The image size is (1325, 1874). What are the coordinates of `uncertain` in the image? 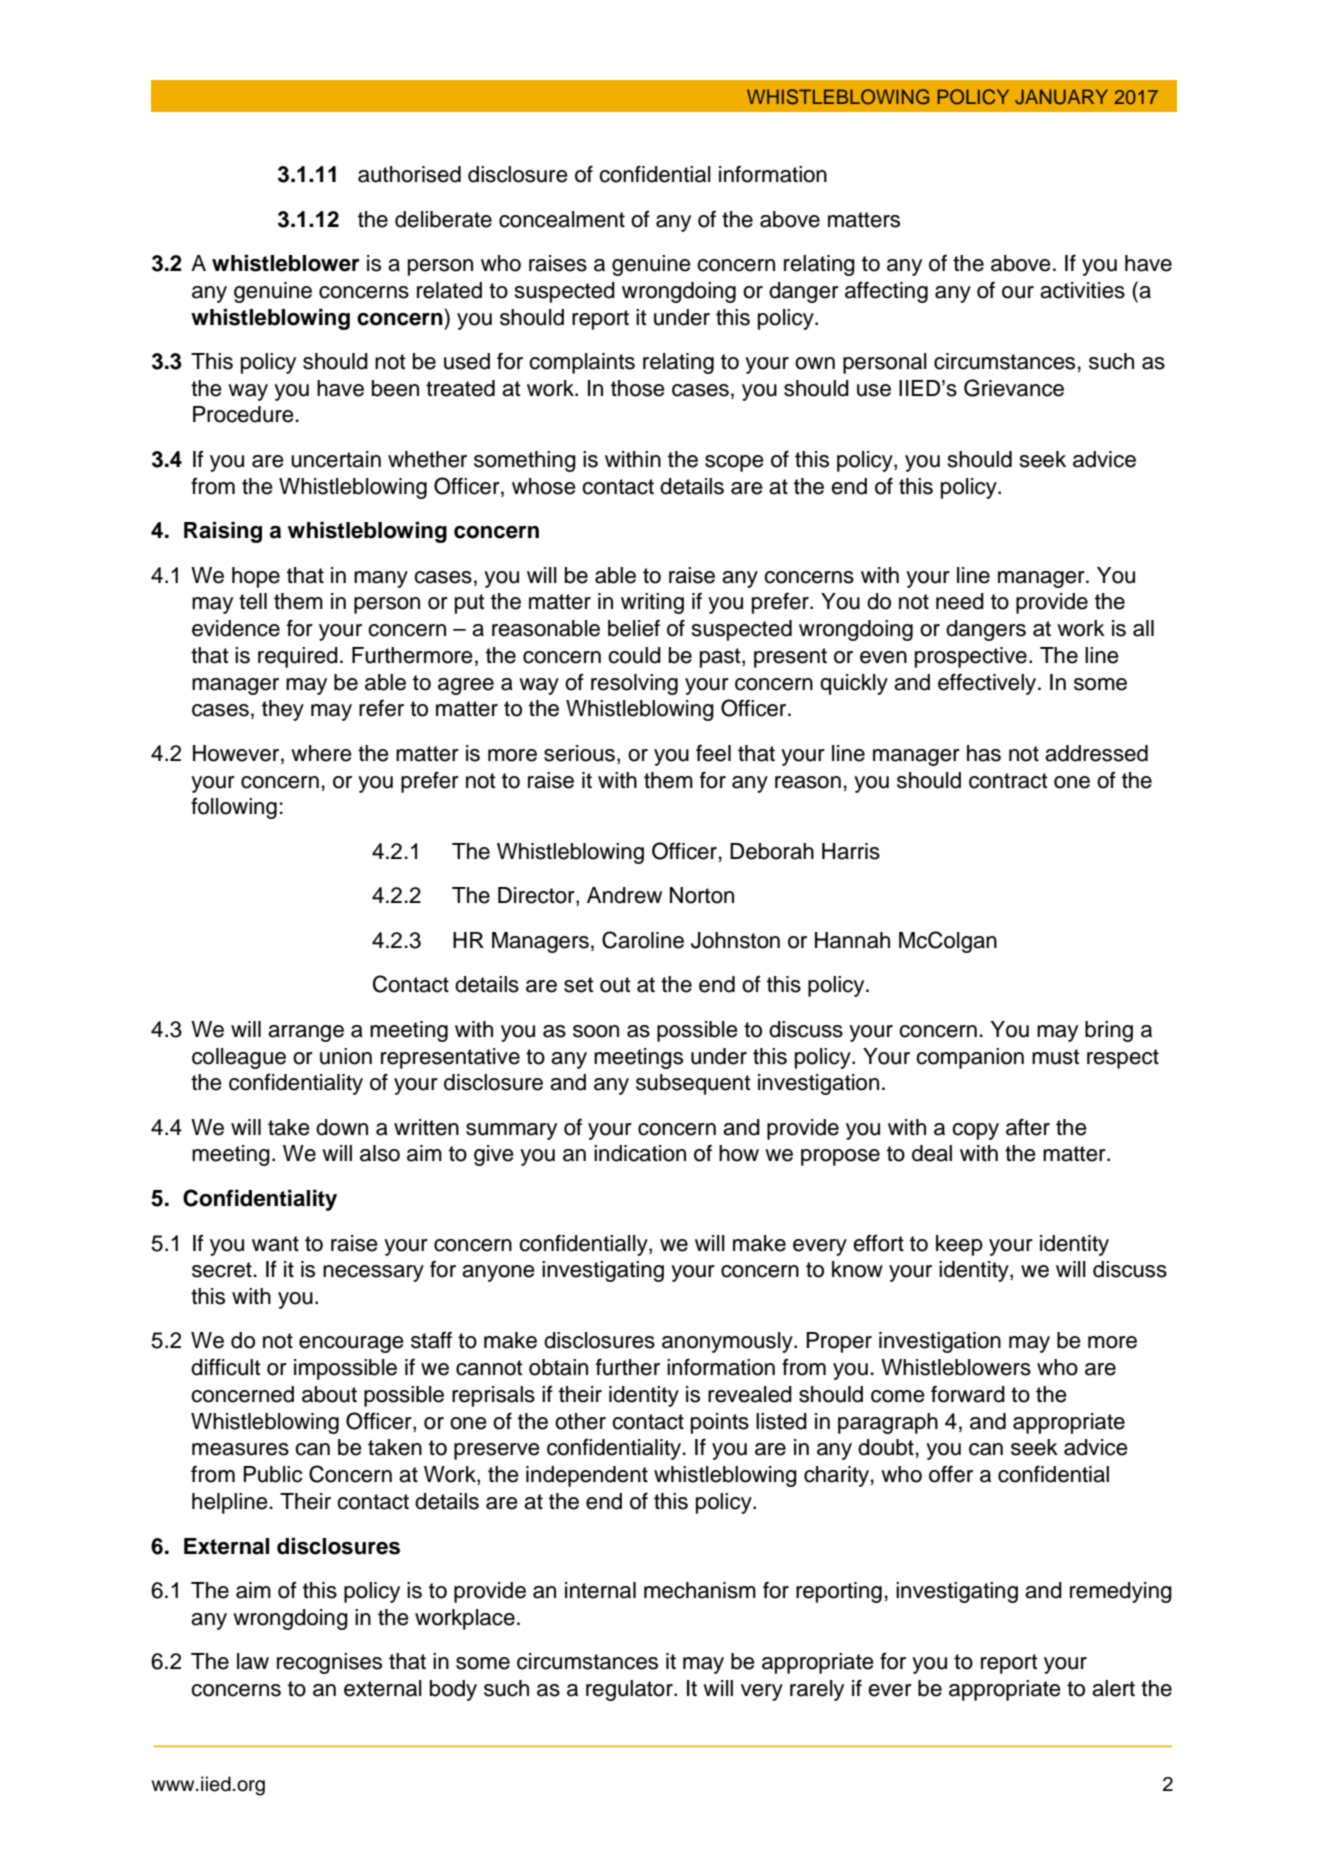 It's located at (336, 459).
